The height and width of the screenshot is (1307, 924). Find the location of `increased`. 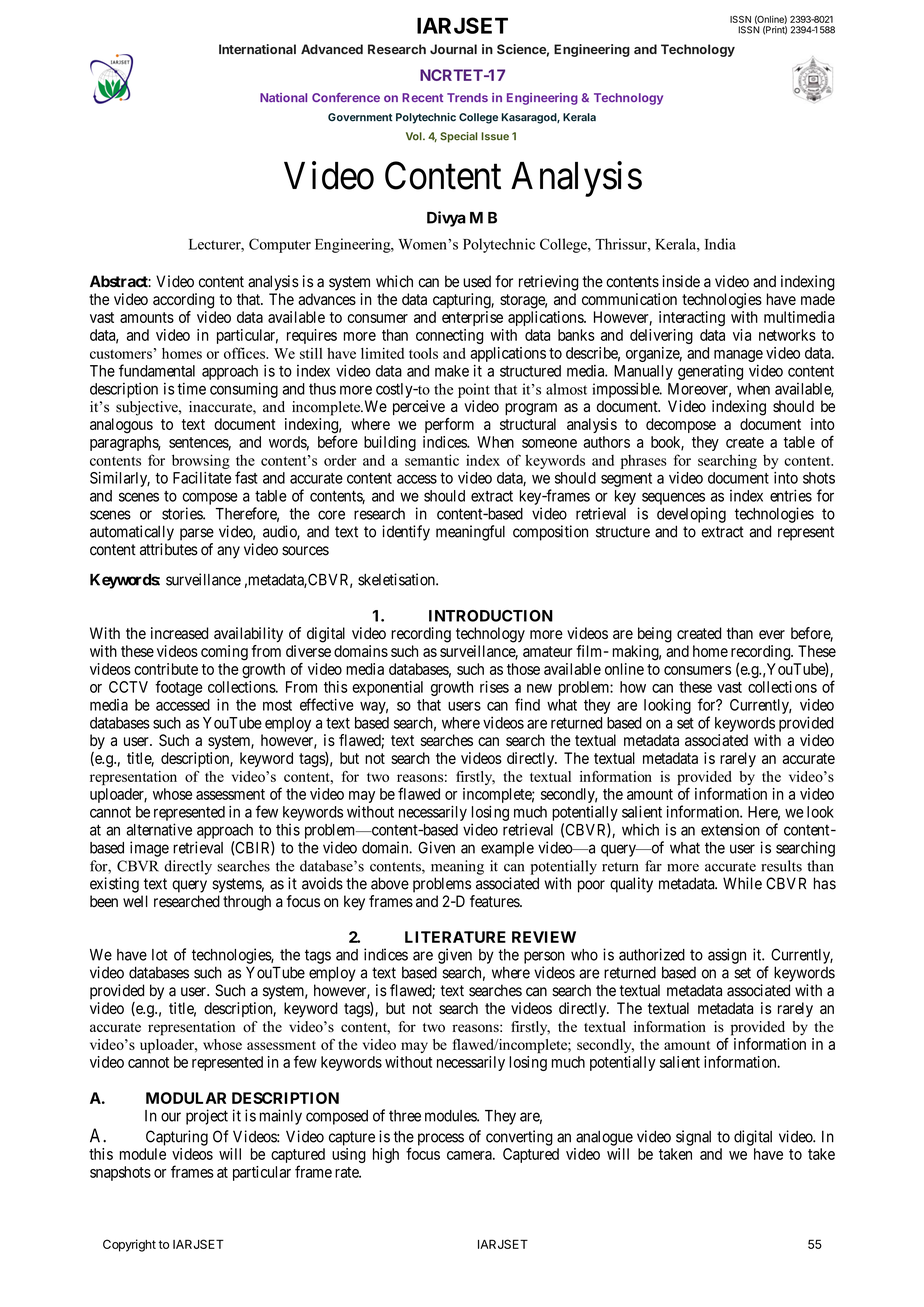

increased is located at coordinates (179, 633).
